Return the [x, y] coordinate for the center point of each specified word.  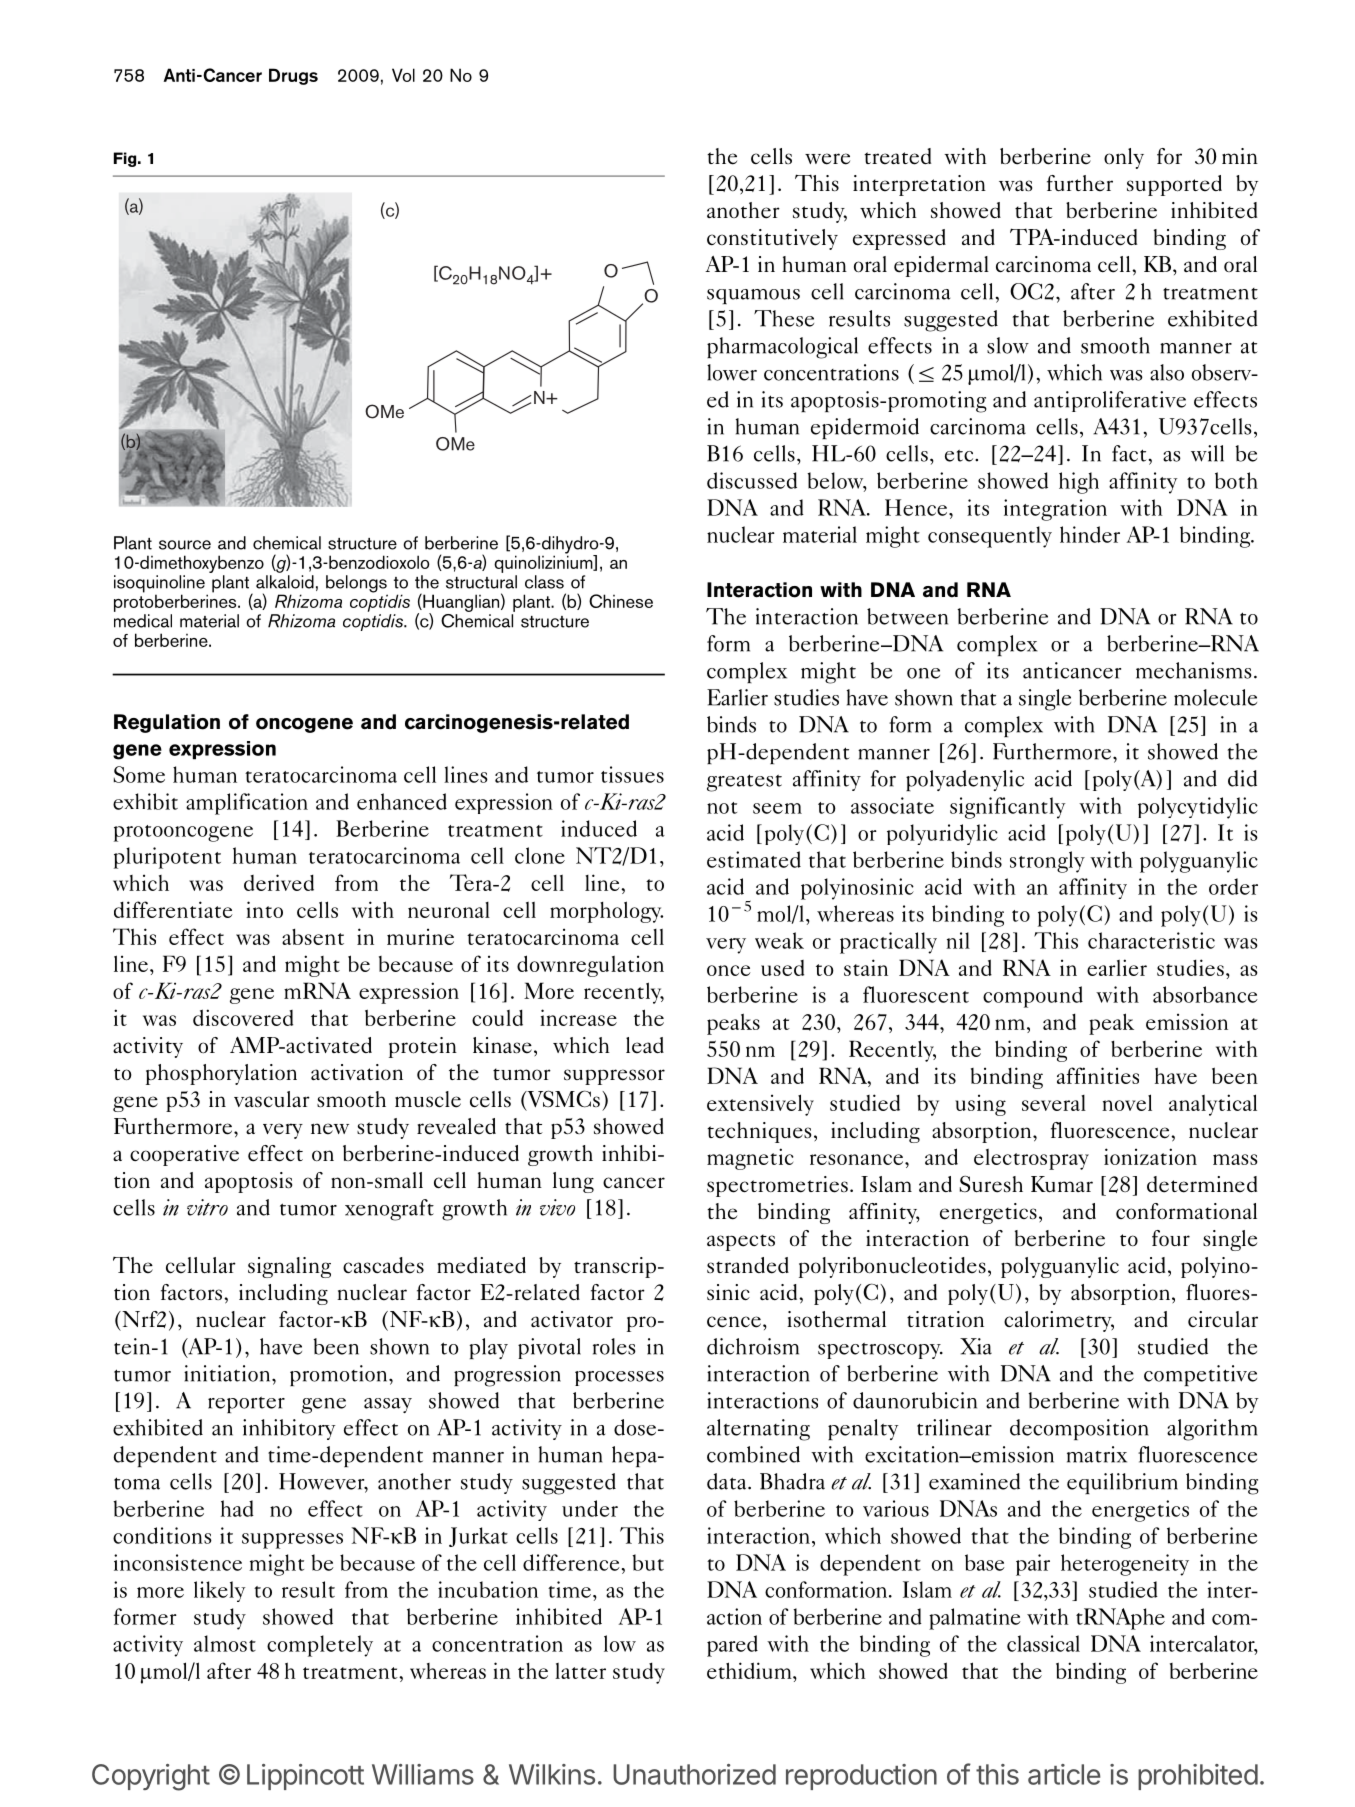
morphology [606, 912]
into [264, 909]
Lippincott [305, 1777]
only [1124, 158]
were [827, 159]
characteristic [1151, 940]
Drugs [293, 76]
